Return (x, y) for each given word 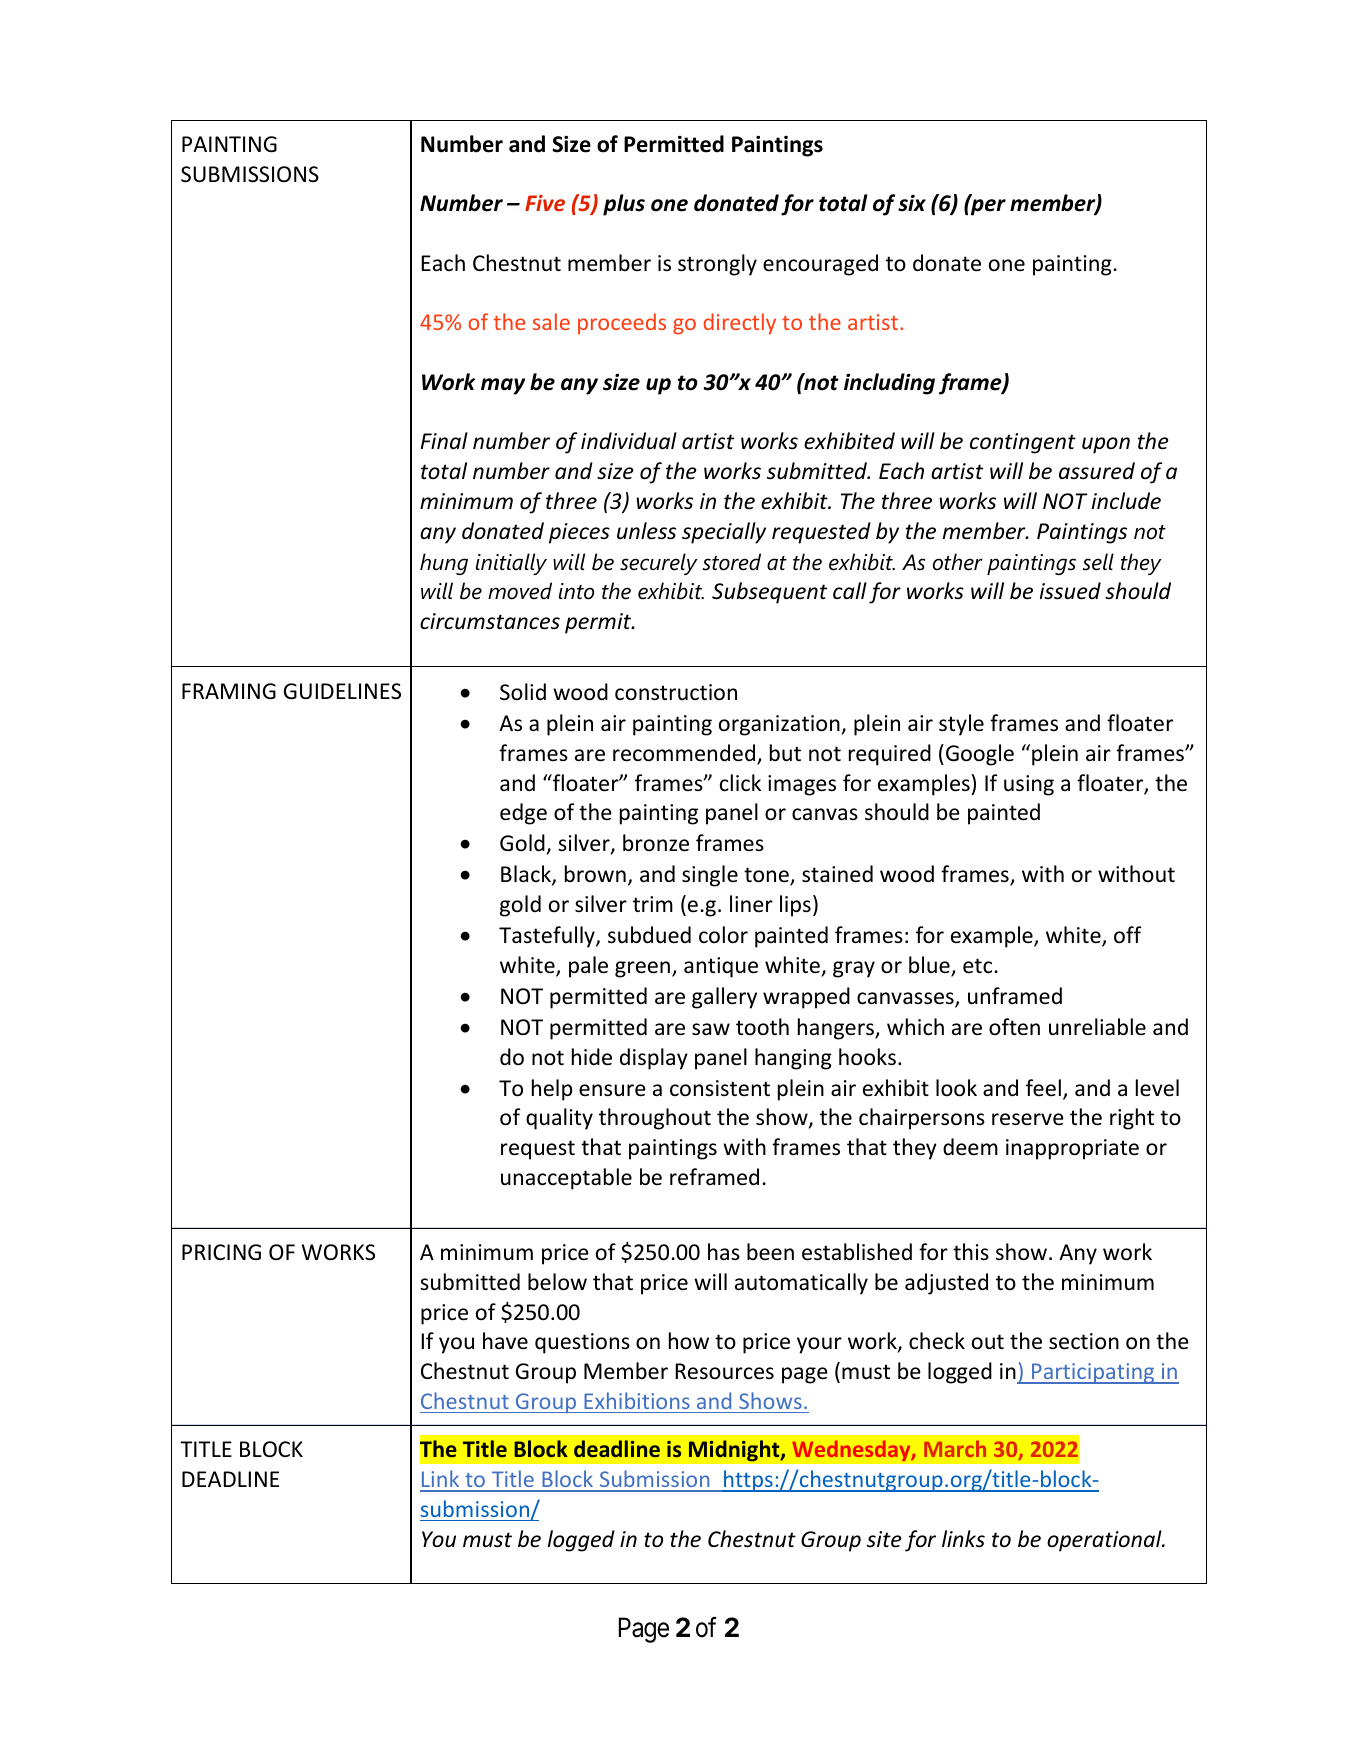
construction (676, 692)
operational (1105, 1541)
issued (1070, 591)
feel (1043, 1088)
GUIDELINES (342, 691)
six (912, 203)
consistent (720, 1088)
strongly (717, 265)
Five (545, 203)
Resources (724, 1371)
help (552, 1090)
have (505, 1340)
